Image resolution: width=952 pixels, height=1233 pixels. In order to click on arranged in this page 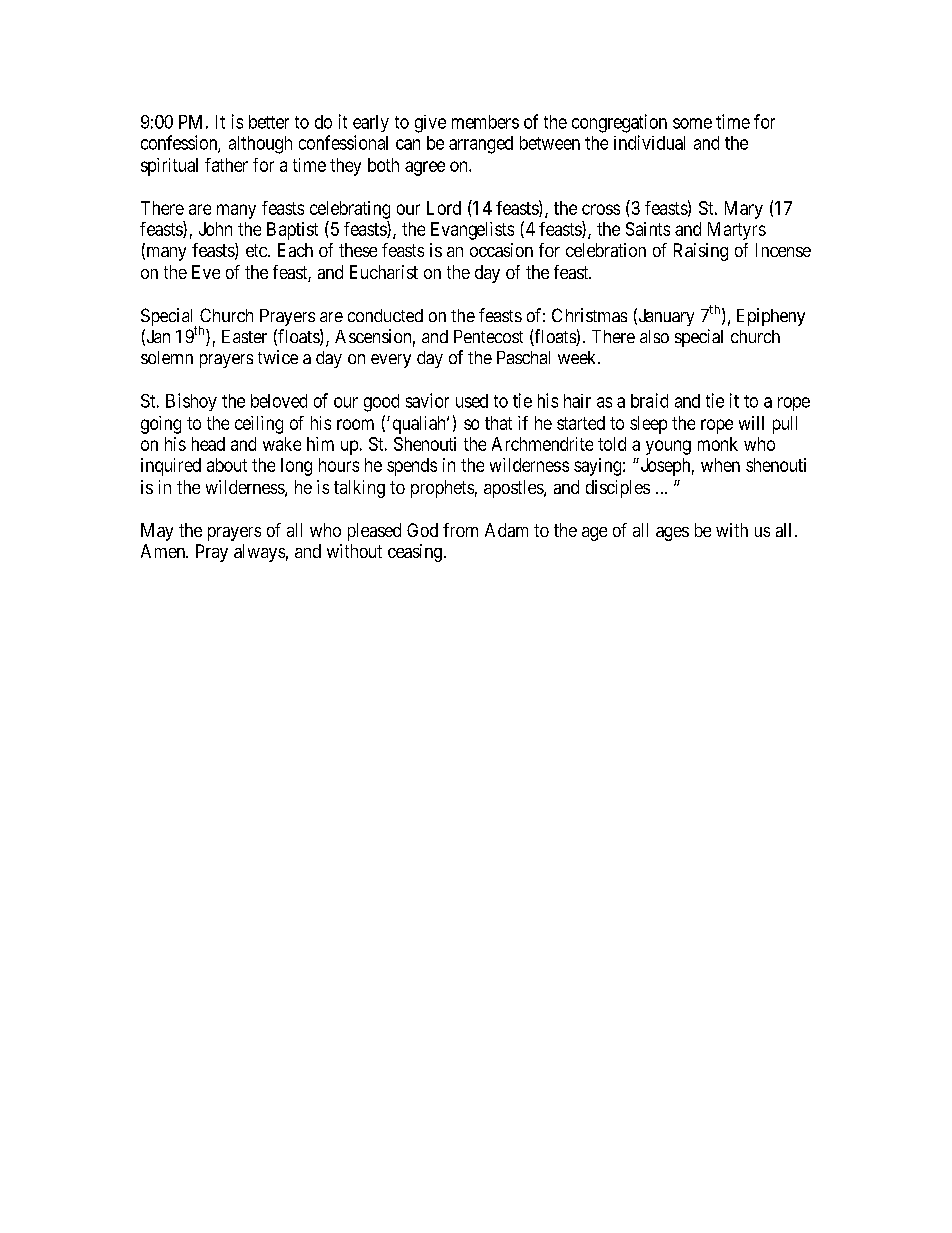, I will do `click(481, 145)`.
